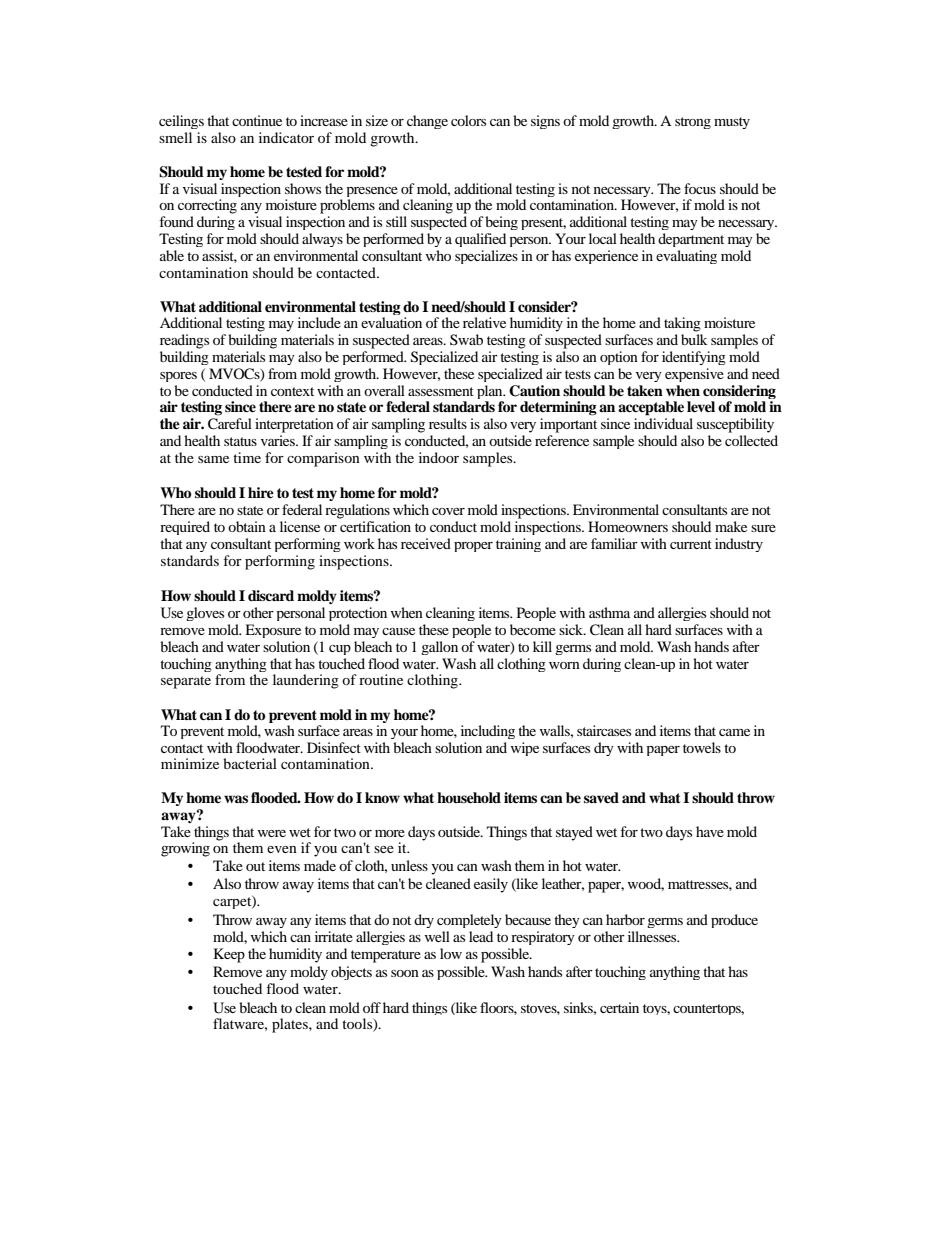 The height and width of the screenshot is (1233, 952). What do you see at coordinates (702, 747) in the screenshot?
I see `towels` at bounding box center [702, 747].
